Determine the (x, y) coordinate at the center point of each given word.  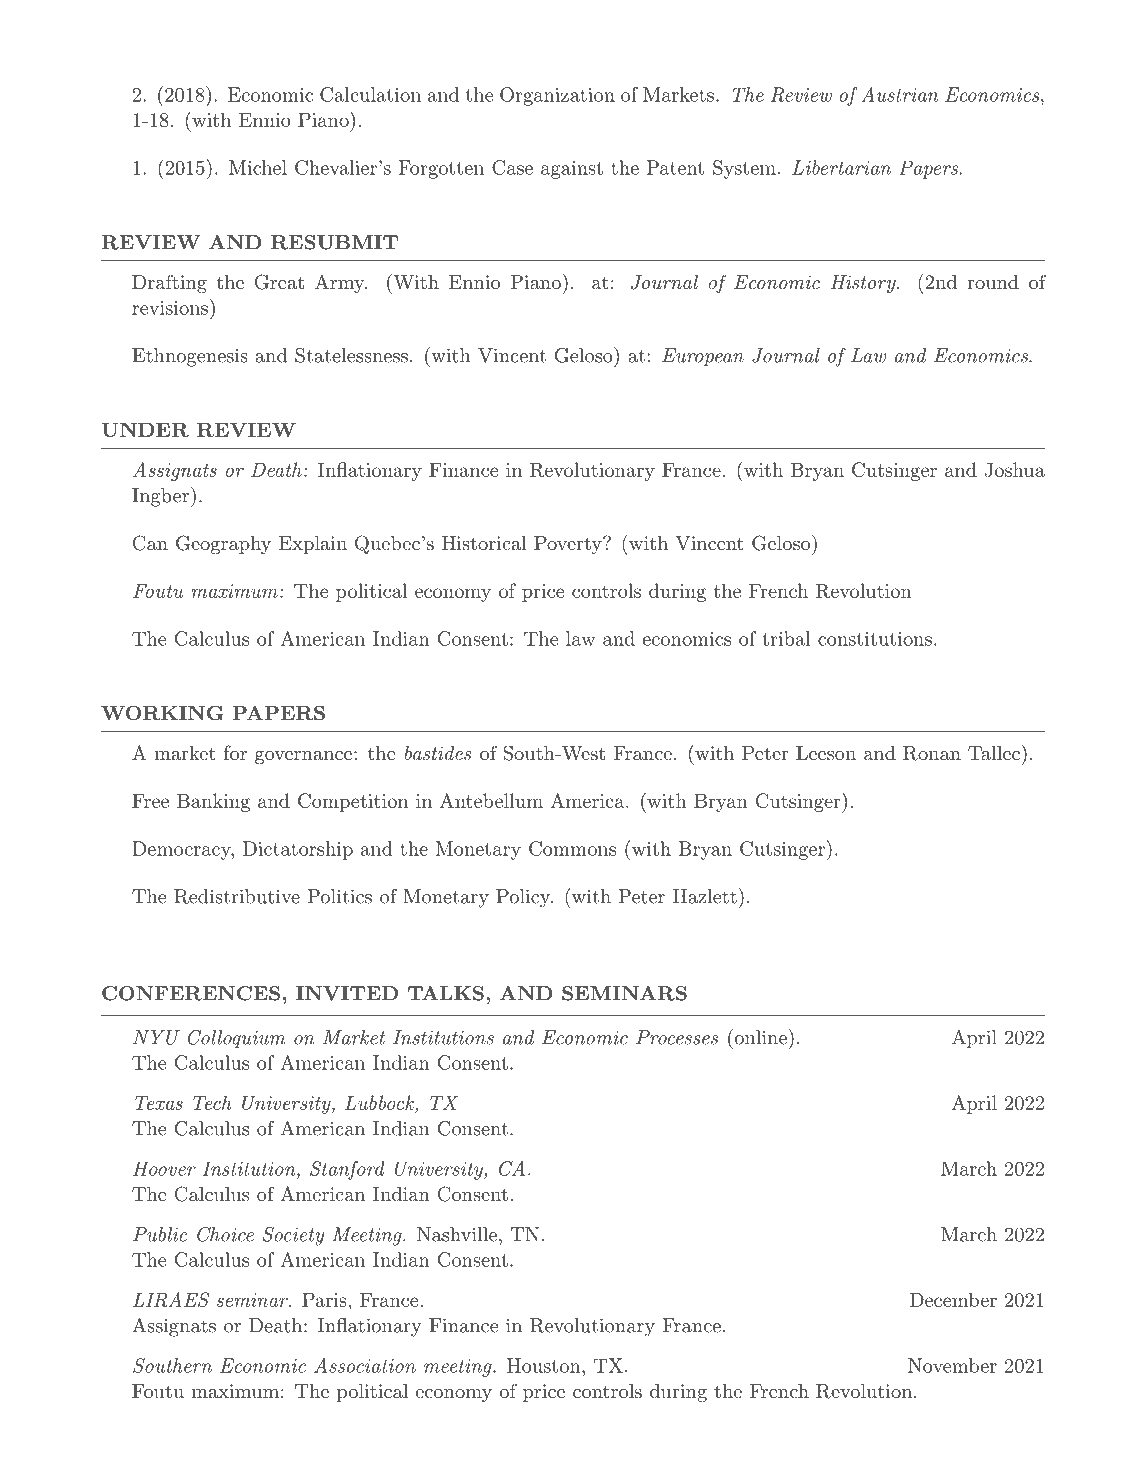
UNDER (145, 429)
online (759, 1037)
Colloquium (237, 1039)
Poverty (569, 545)
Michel (258, 167)
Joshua (1014, 469)
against (572, 170)
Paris (324, 1299)
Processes (677, 1037)
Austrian (899, 94)
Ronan (932, 753)
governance (303, 757)
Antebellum (491, 800)
